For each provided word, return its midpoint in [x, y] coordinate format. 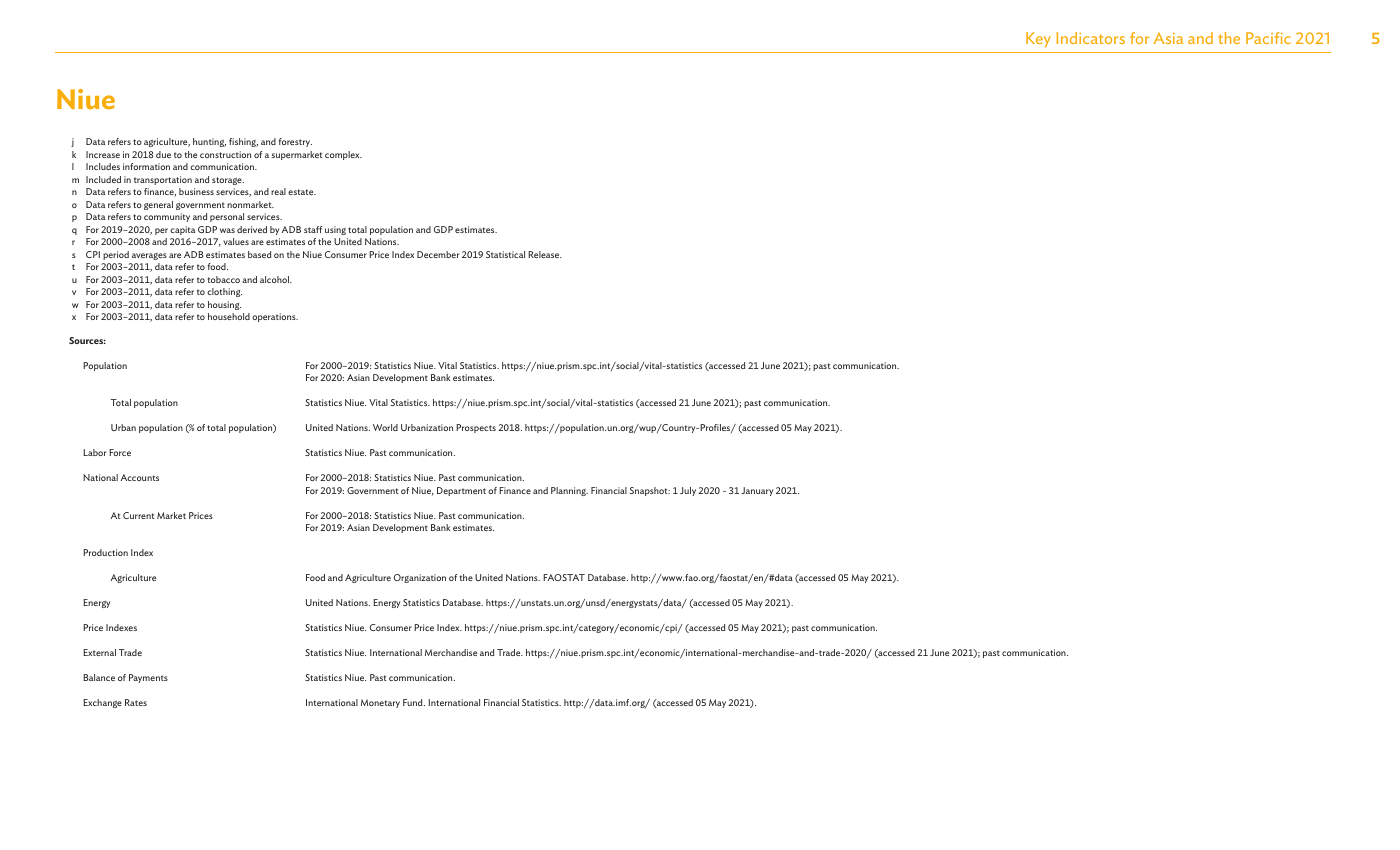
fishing [243, 142]
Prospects [476, 428]
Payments [148, 678]
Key [1038, 40]
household [229, 316]
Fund [414, 702]
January [757, 491]
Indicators [1090, 38]
